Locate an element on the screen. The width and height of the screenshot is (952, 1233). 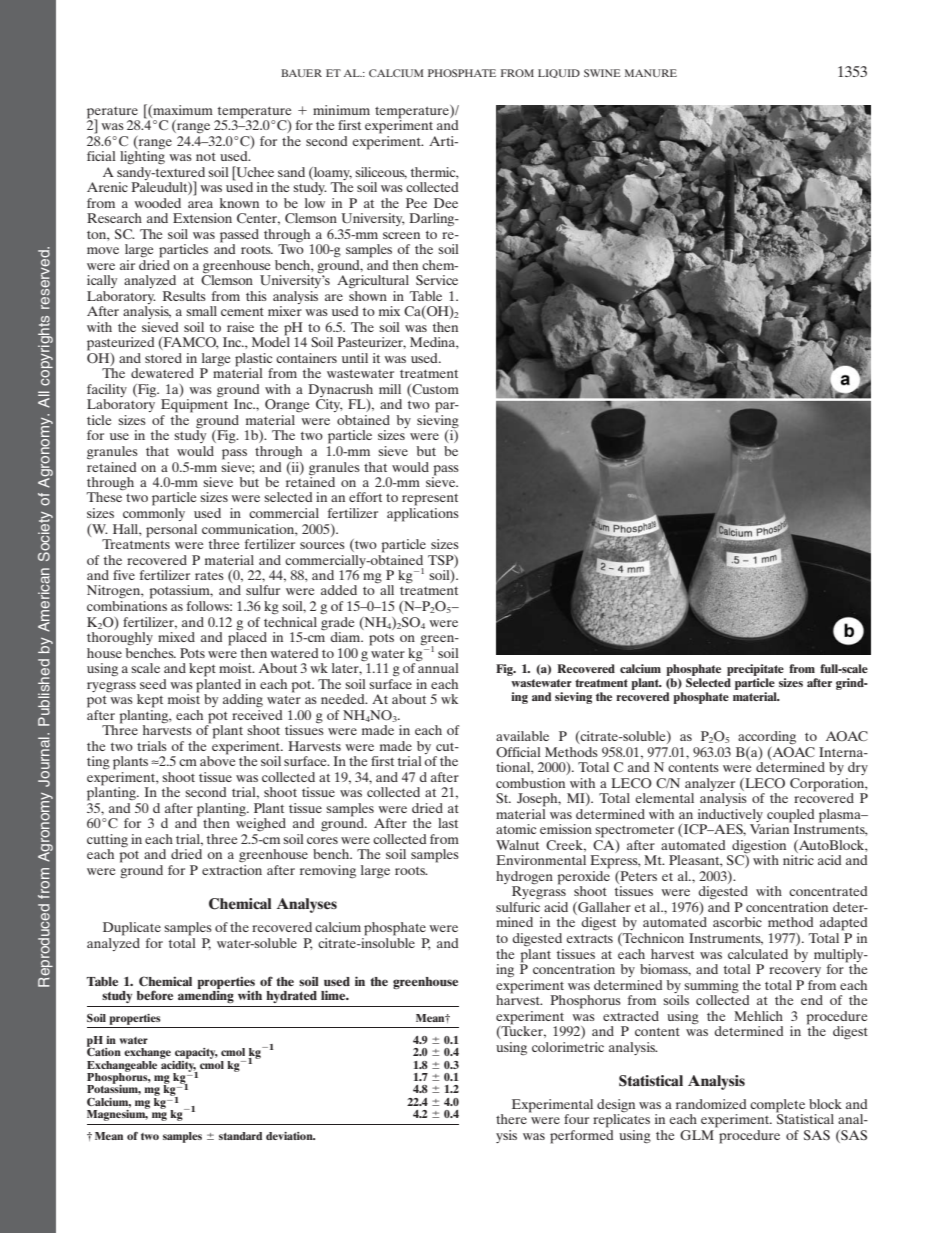
precipitate is located at coordinates (755, 670).
